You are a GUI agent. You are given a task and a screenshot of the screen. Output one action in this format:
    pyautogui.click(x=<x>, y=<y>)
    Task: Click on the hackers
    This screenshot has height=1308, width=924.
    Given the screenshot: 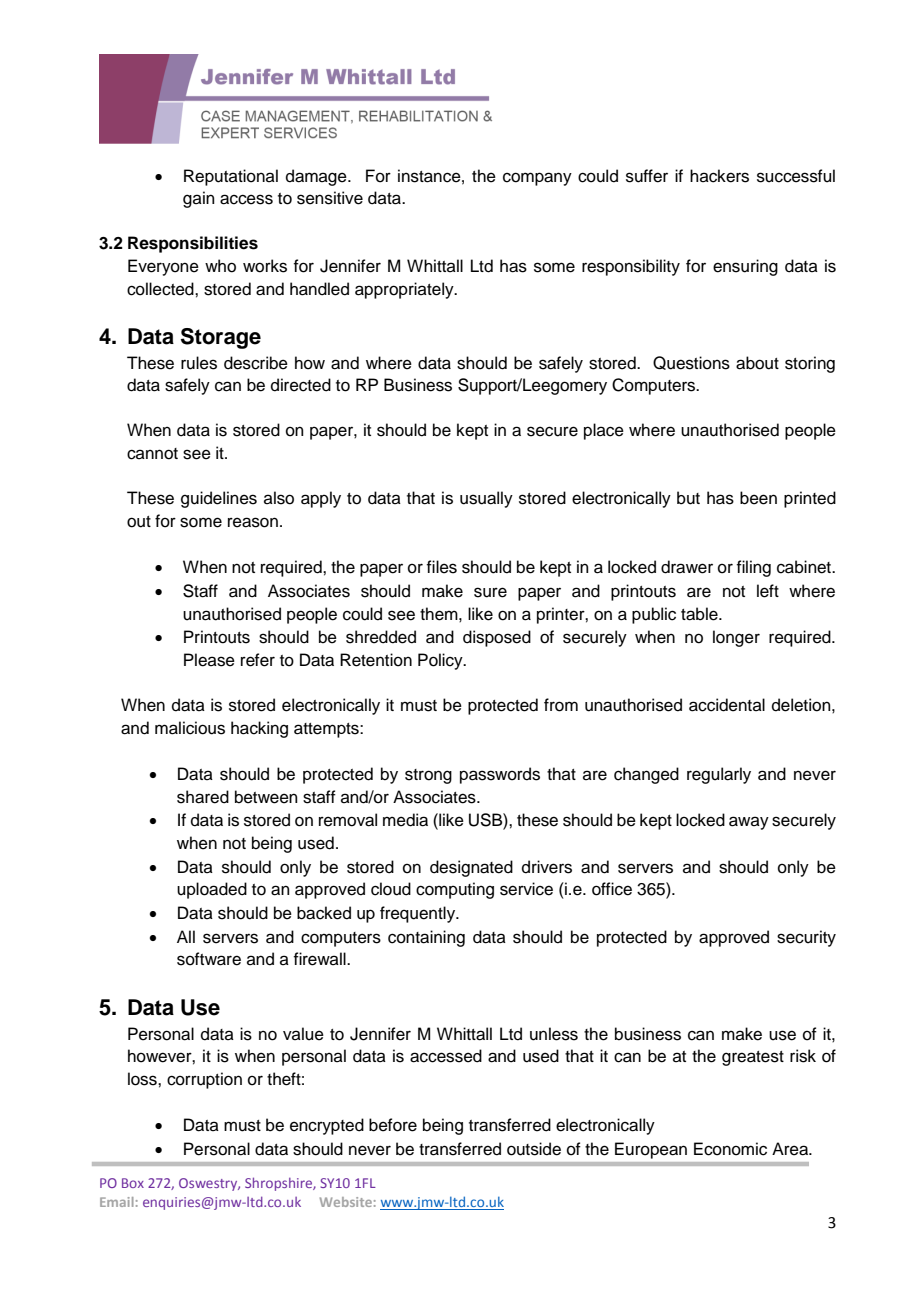 What is the action you would take?
    pyautogui.click(x=719, y=176)
